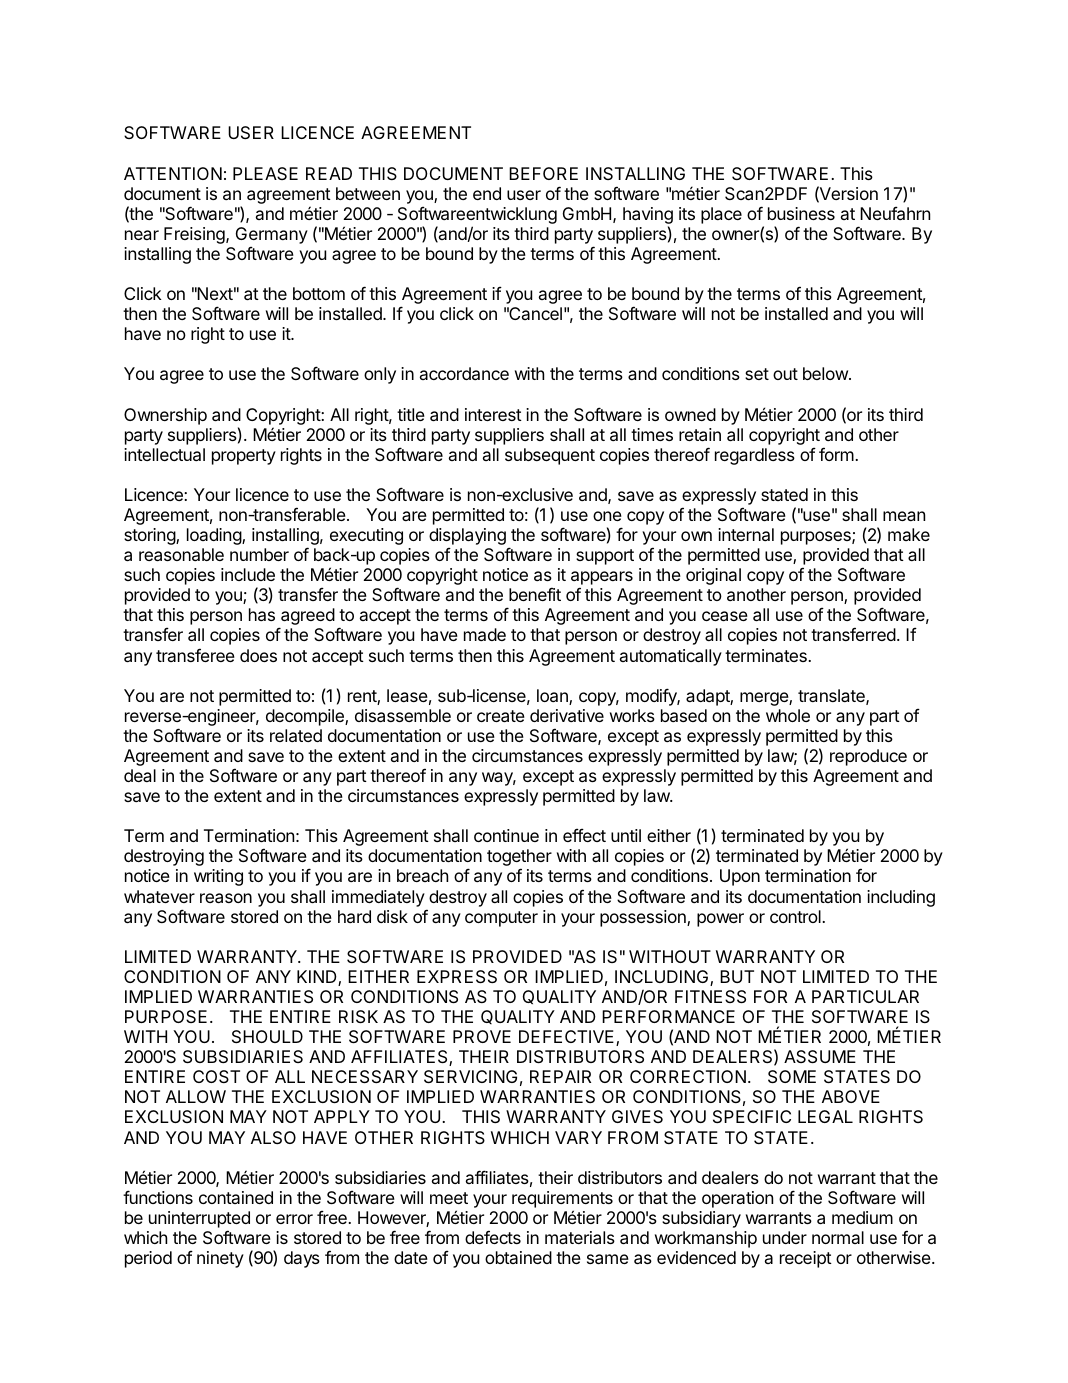  I want to click on create, so click(501, 716).
